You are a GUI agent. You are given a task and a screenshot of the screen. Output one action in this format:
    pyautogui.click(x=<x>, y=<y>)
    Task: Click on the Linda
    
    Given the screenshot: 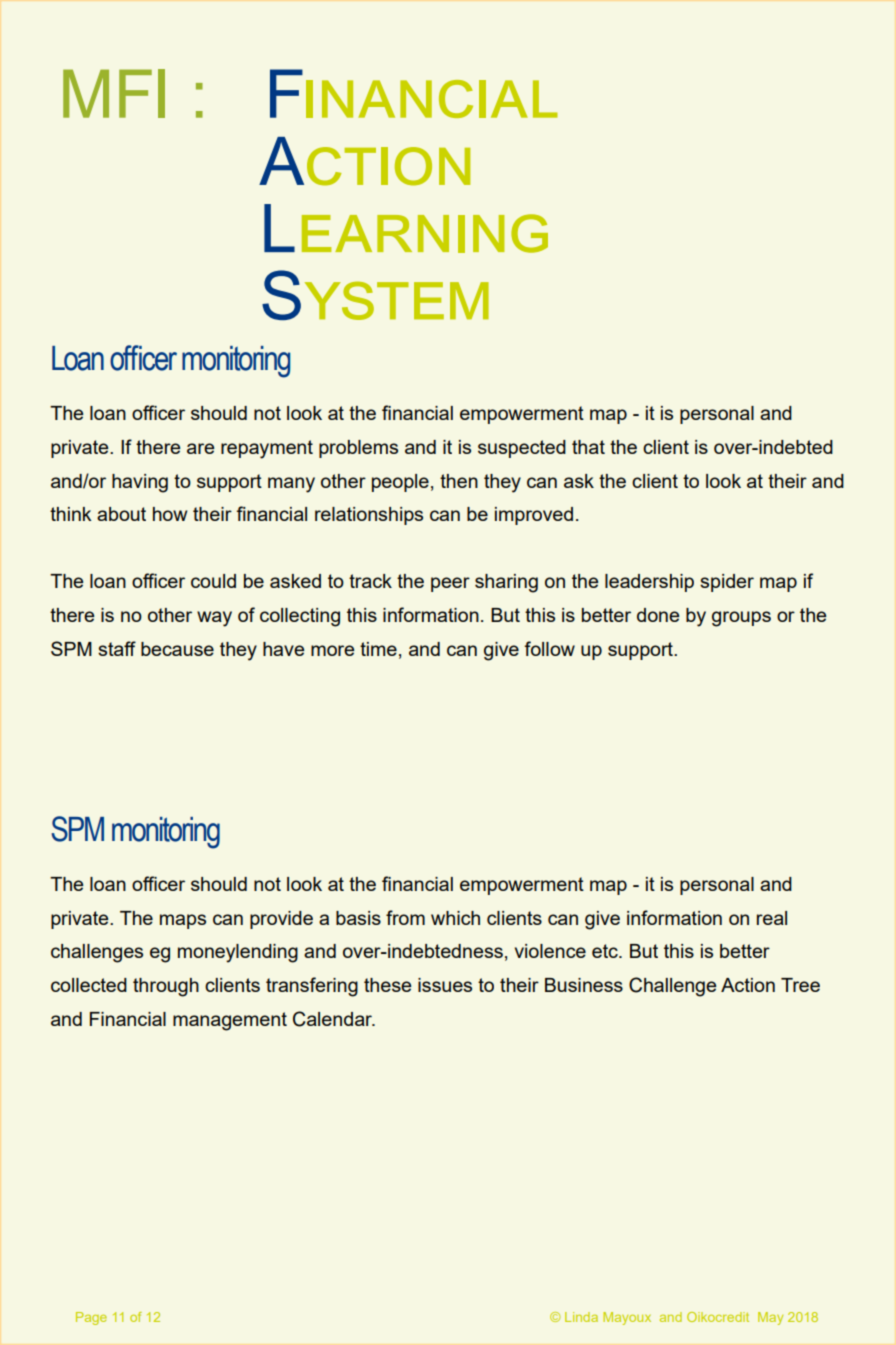 What is the action you would take?
    pyautogui.click(x=581, y=1317)
